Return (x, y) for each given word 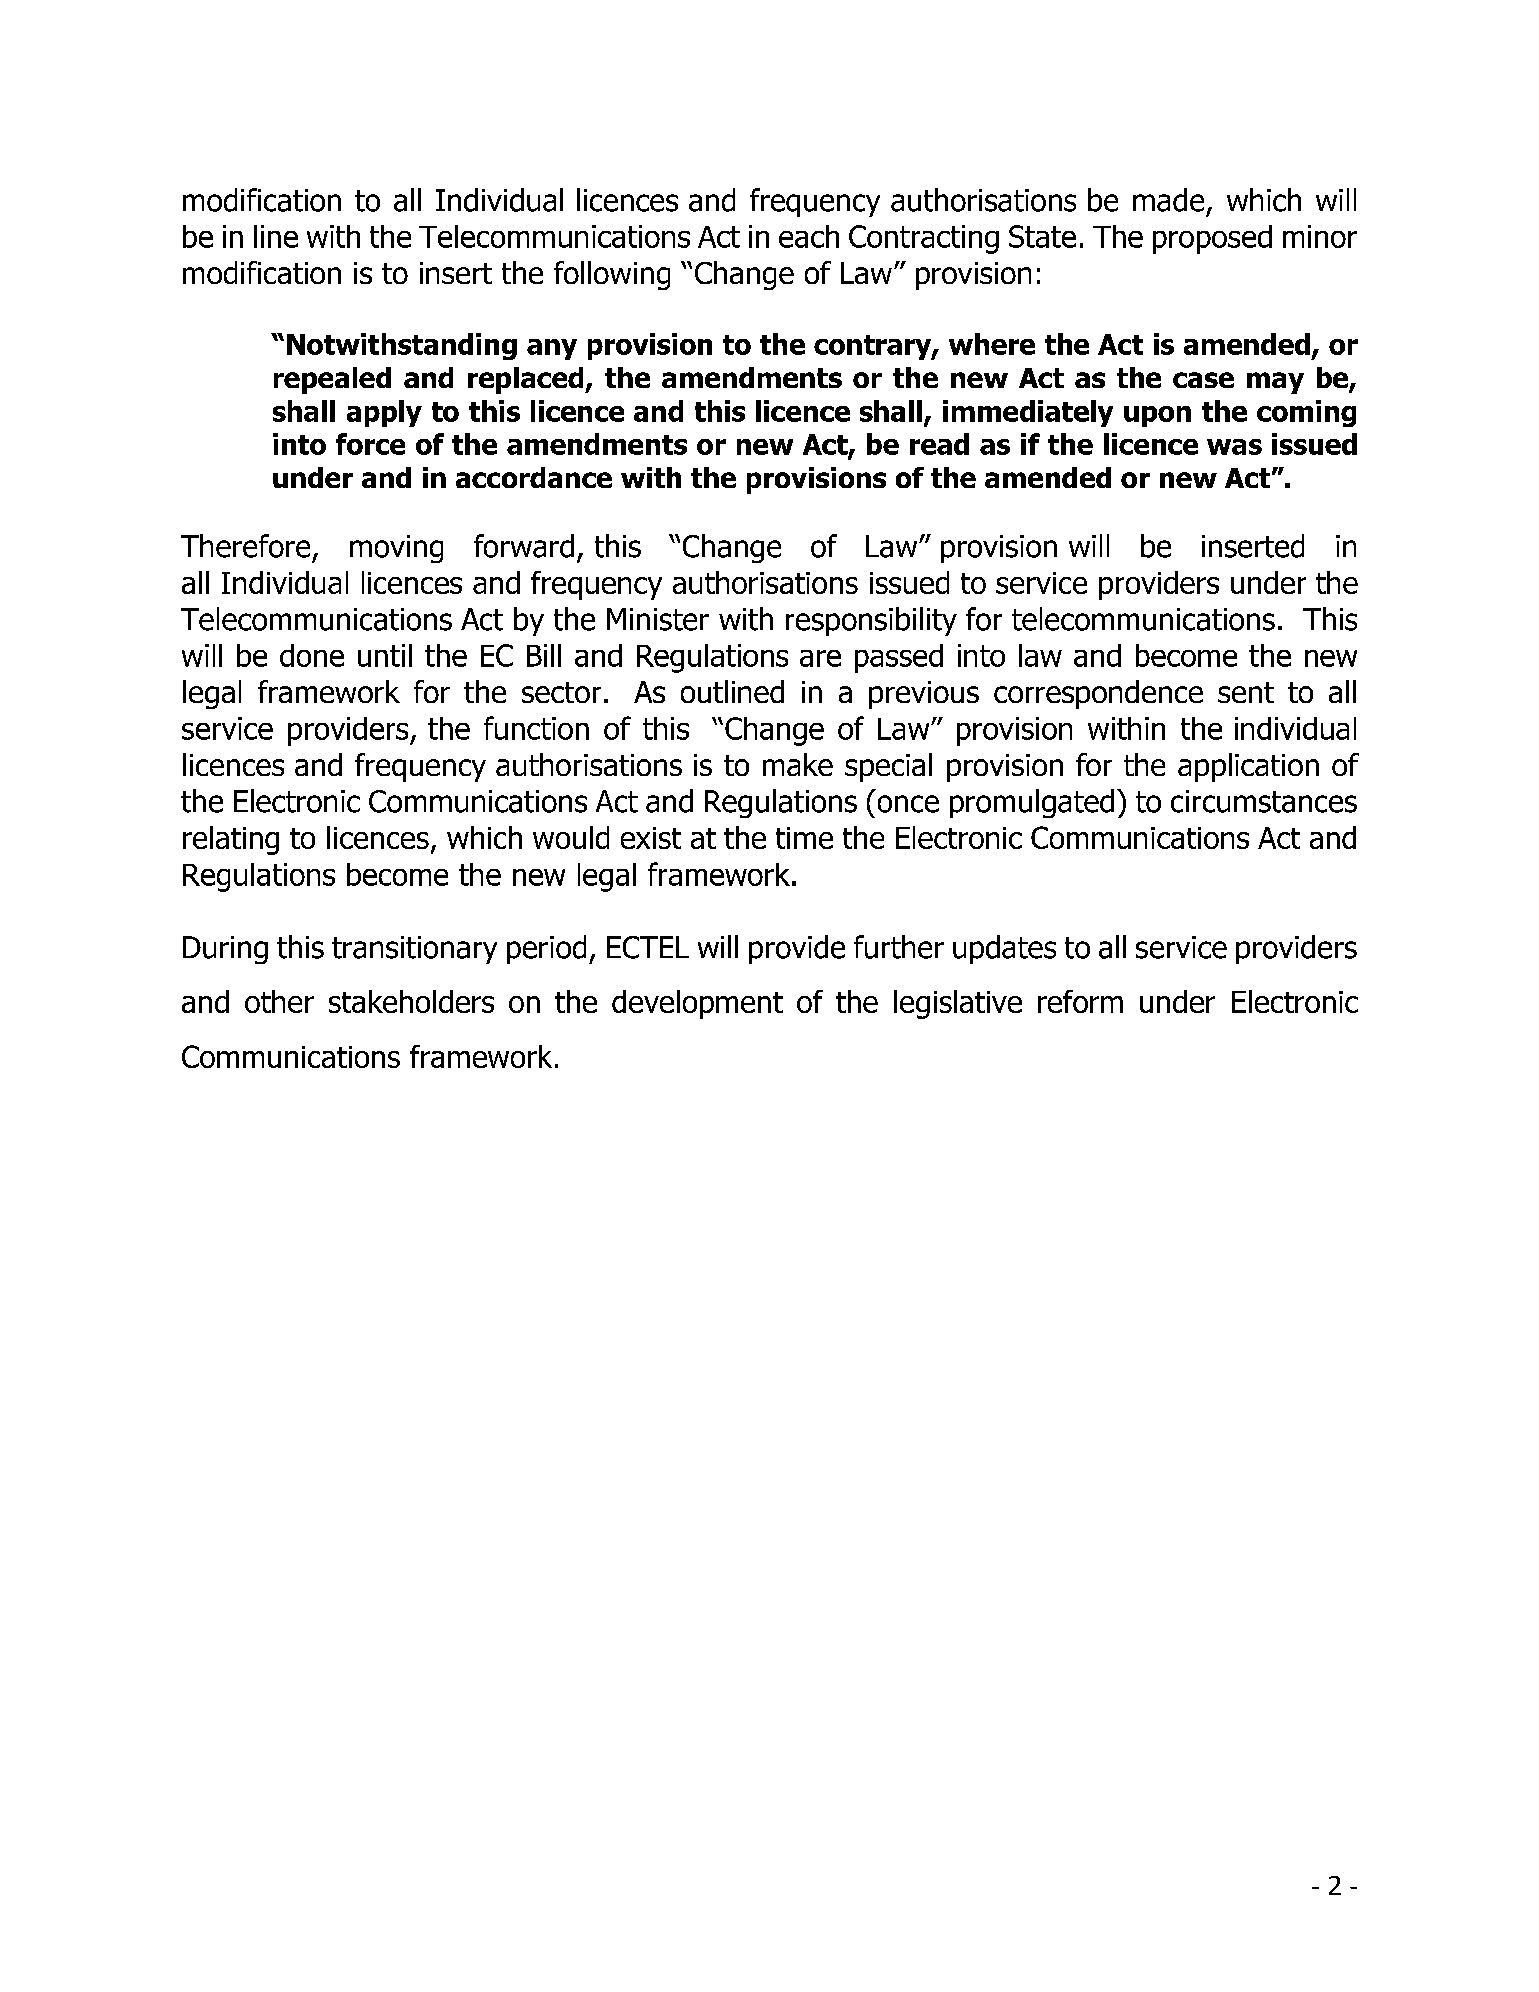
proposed (1212, 239)
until (385, 655)
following (612, 275)
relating (231, 840)
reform (1080, 1001)
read (939, 444)
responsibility (871, 621)
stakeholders (411, 1001)
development (697, 1004)
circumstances (1264, 801)
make (798, 764)
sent (1246, 692)
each (809, 236)
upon (1157, 416)
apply (384, 413)
